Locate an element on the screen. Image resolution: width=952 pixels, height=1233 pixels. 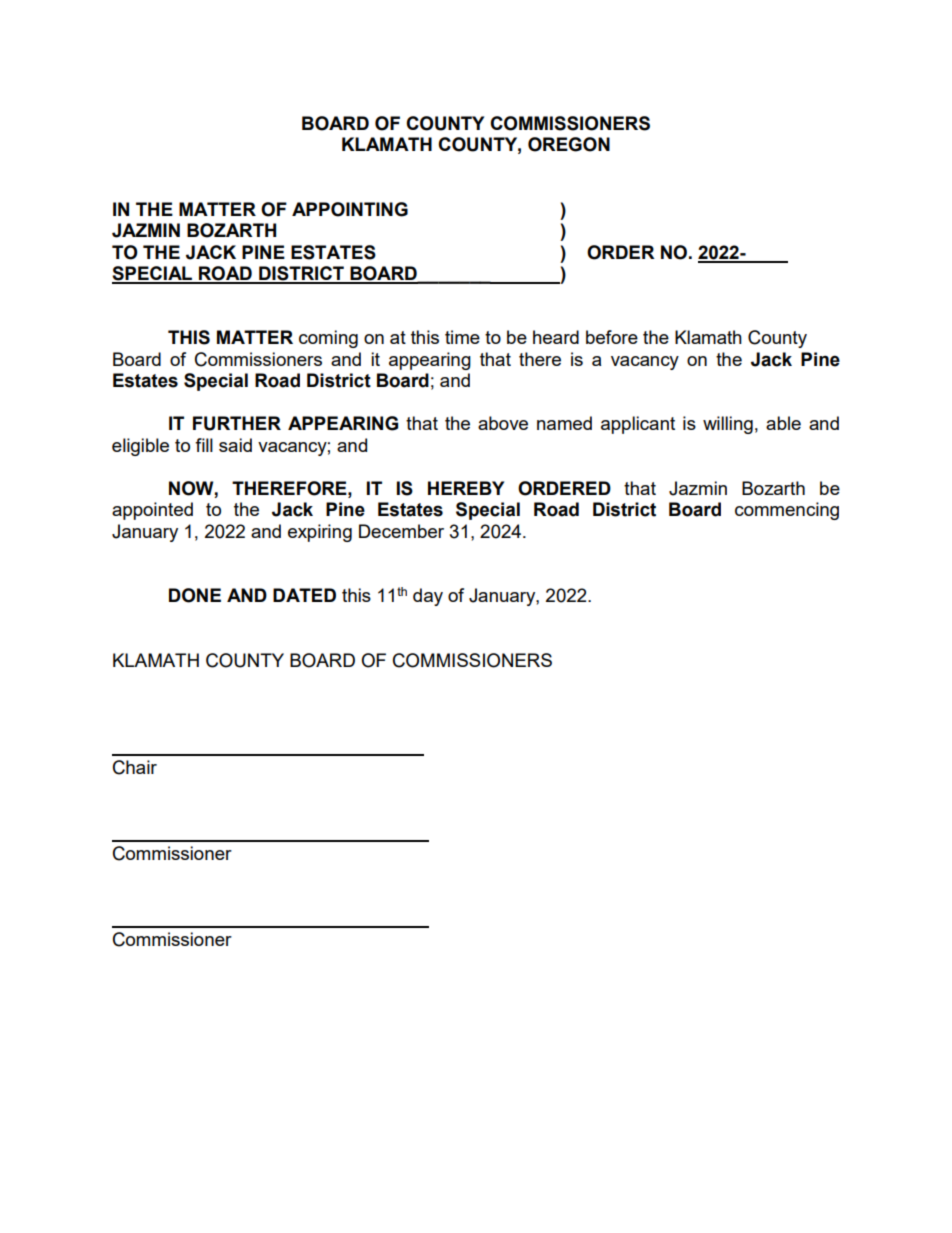
commencing is located at coordinates (787, 511).
